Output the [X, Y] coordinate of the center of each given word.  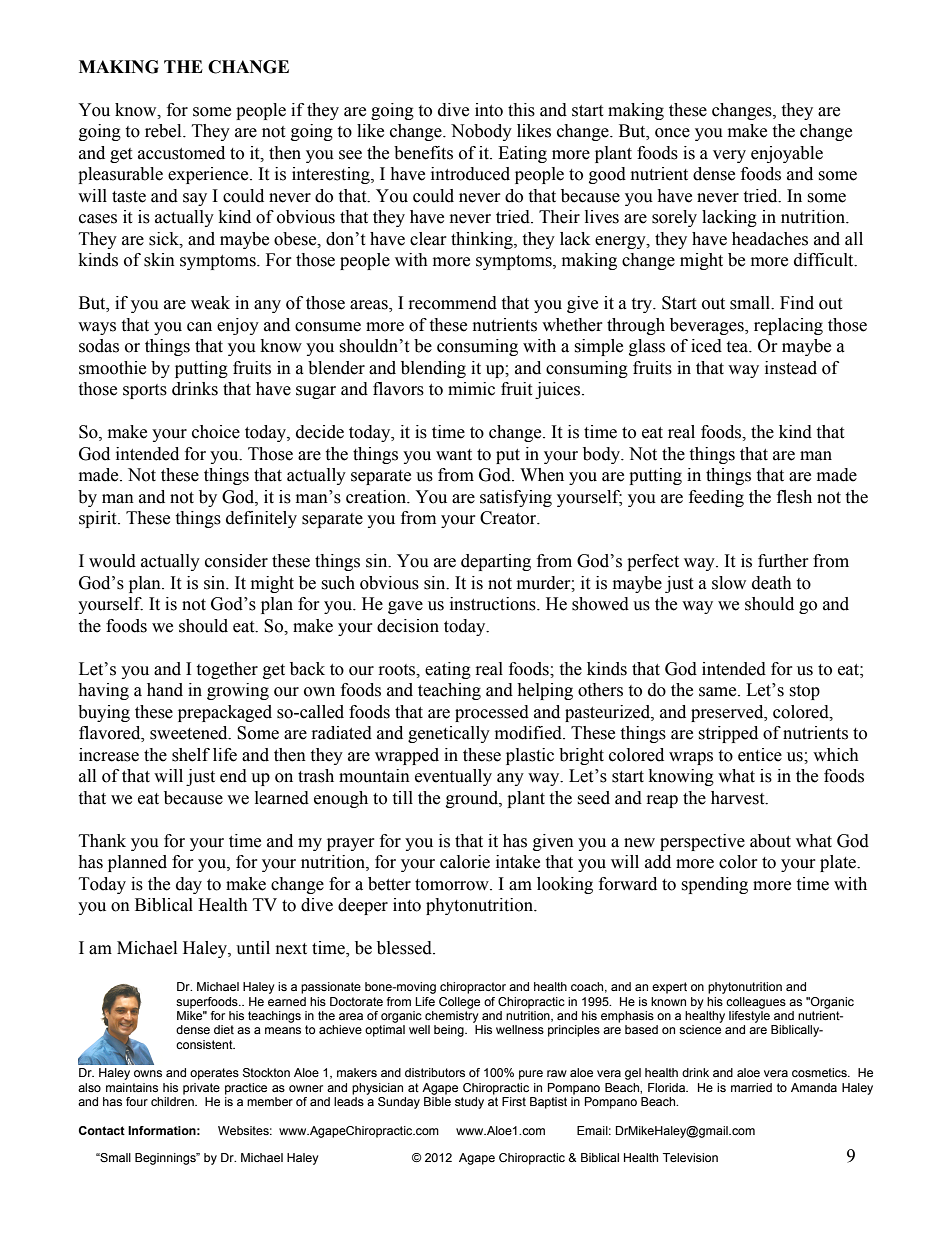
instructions [494, 604]
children [173, 1101]
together [227, 670]
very [729, 156]
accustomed [181, 153]
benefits [423, 153]
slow [729, 583]
